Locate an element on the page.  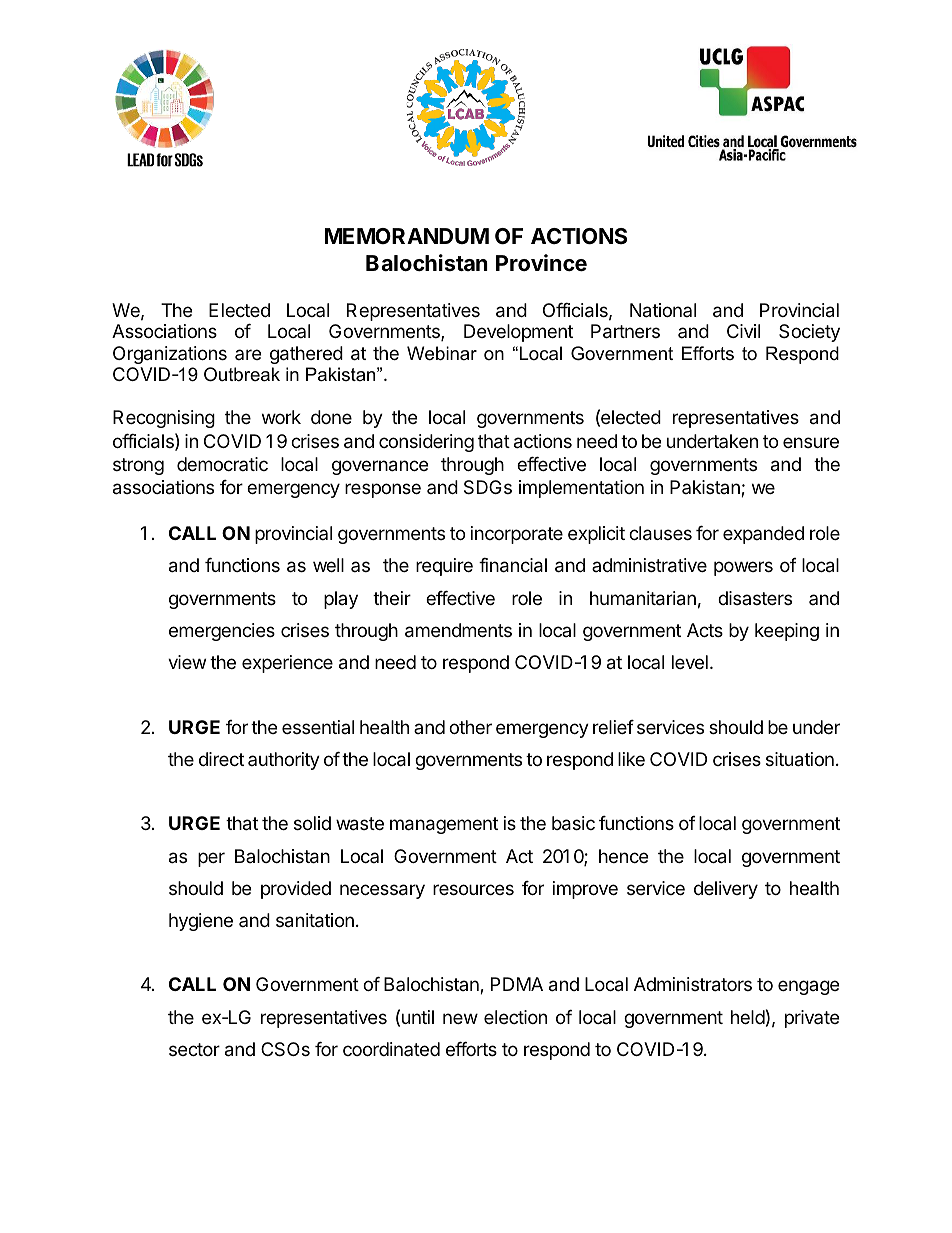
amendments is located at coordinates (458, 630).
